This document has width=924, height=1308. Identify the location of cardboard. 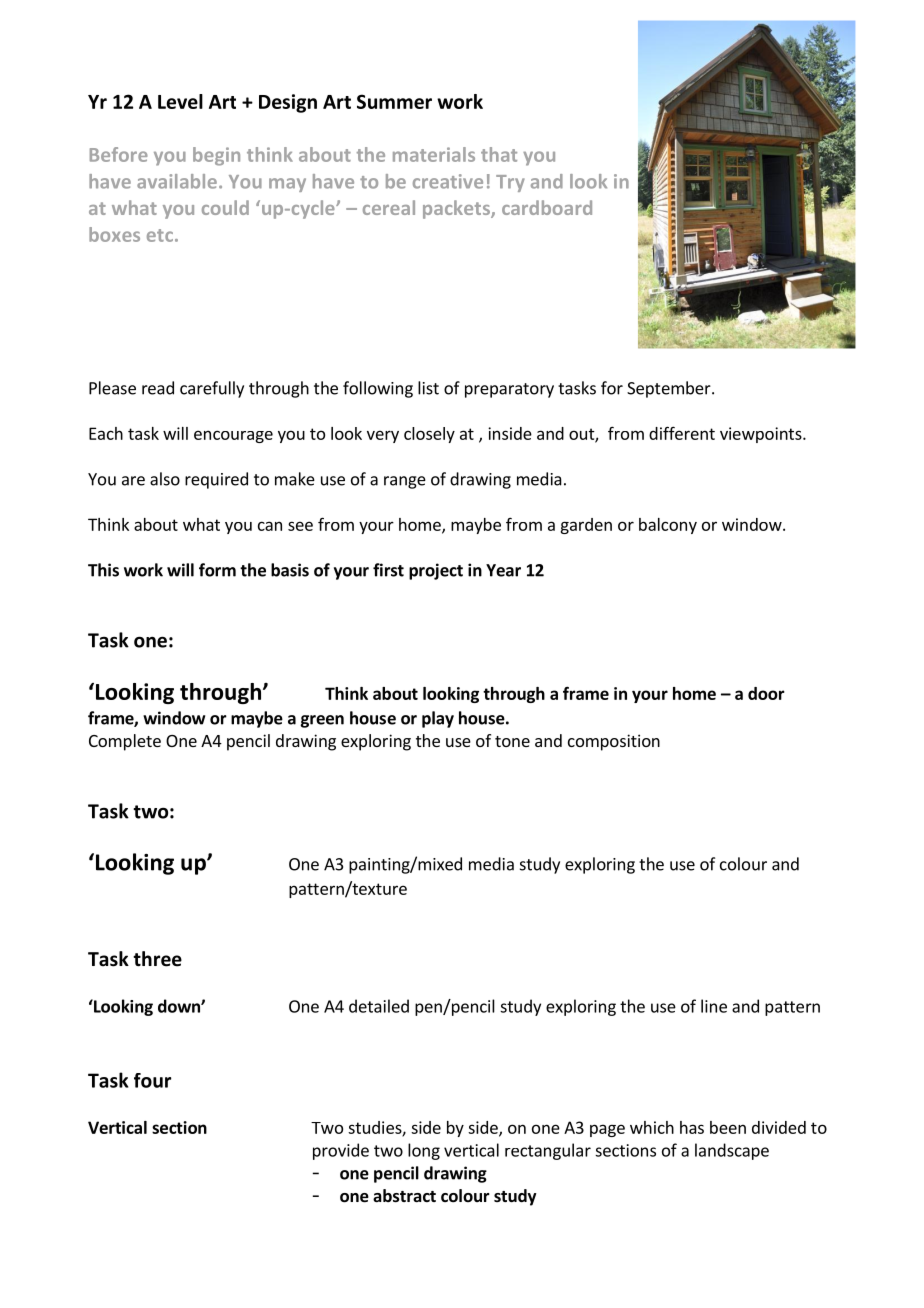
(547, 207).
